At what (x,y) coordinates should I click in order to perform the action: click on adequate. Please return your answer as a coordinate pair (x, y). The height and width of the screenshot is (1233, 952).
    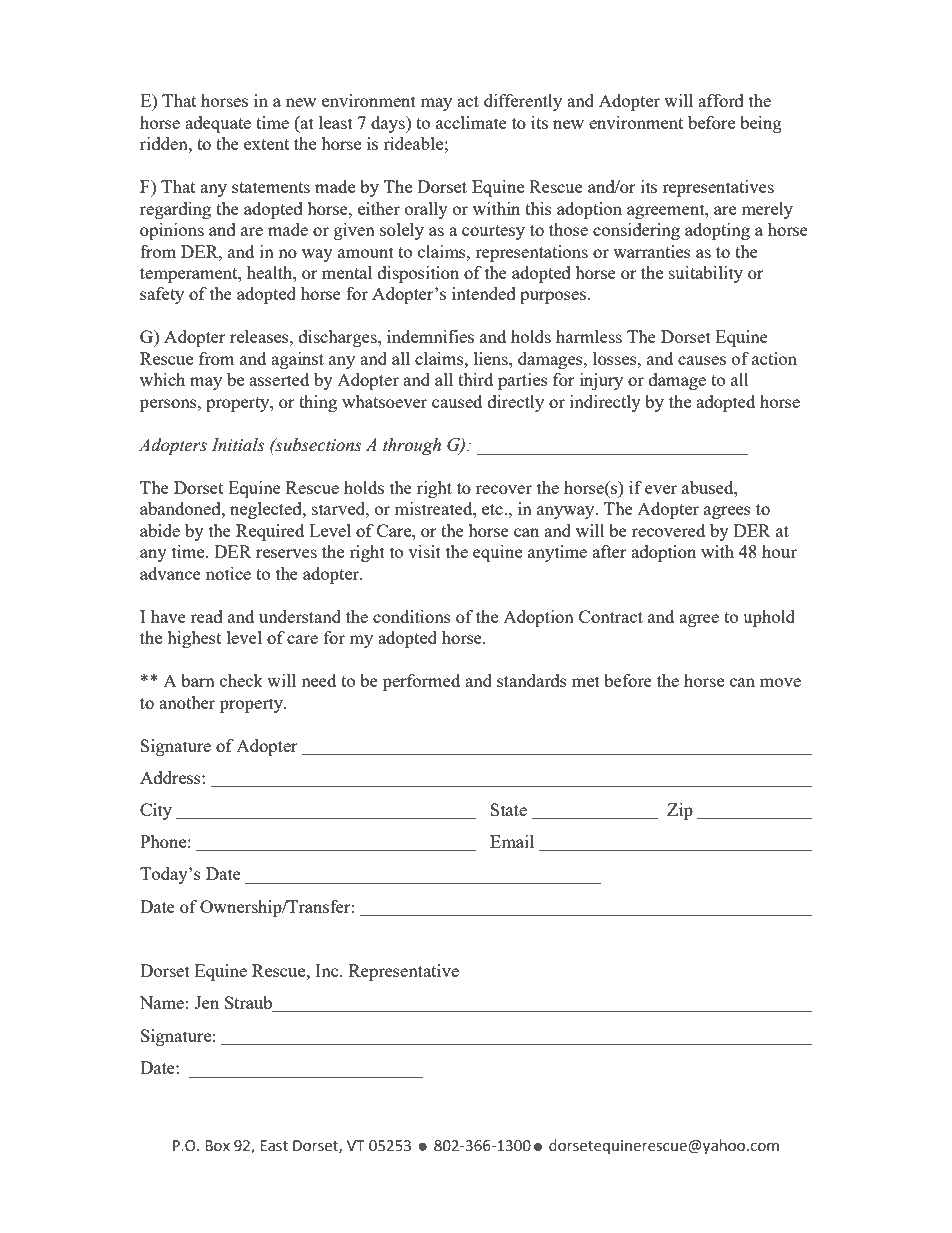
    Looking at the image, I should click on (218, 124).
